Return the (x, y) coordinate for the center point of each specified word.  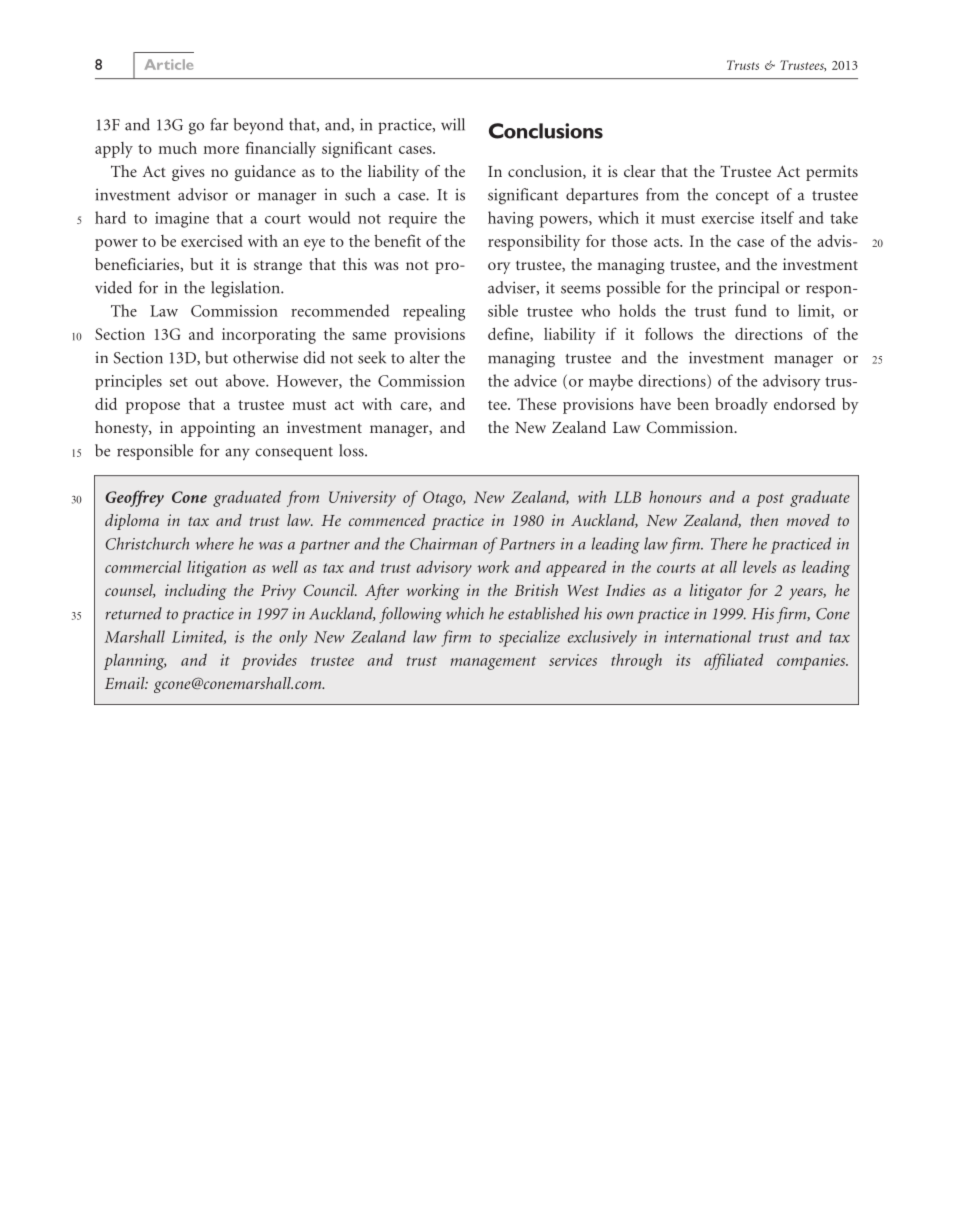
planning (135, 662)
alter (425, 357)
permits (832, 173)
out (206, 382)
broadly (741, 405)
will (453, 124)
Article (169, 64)
